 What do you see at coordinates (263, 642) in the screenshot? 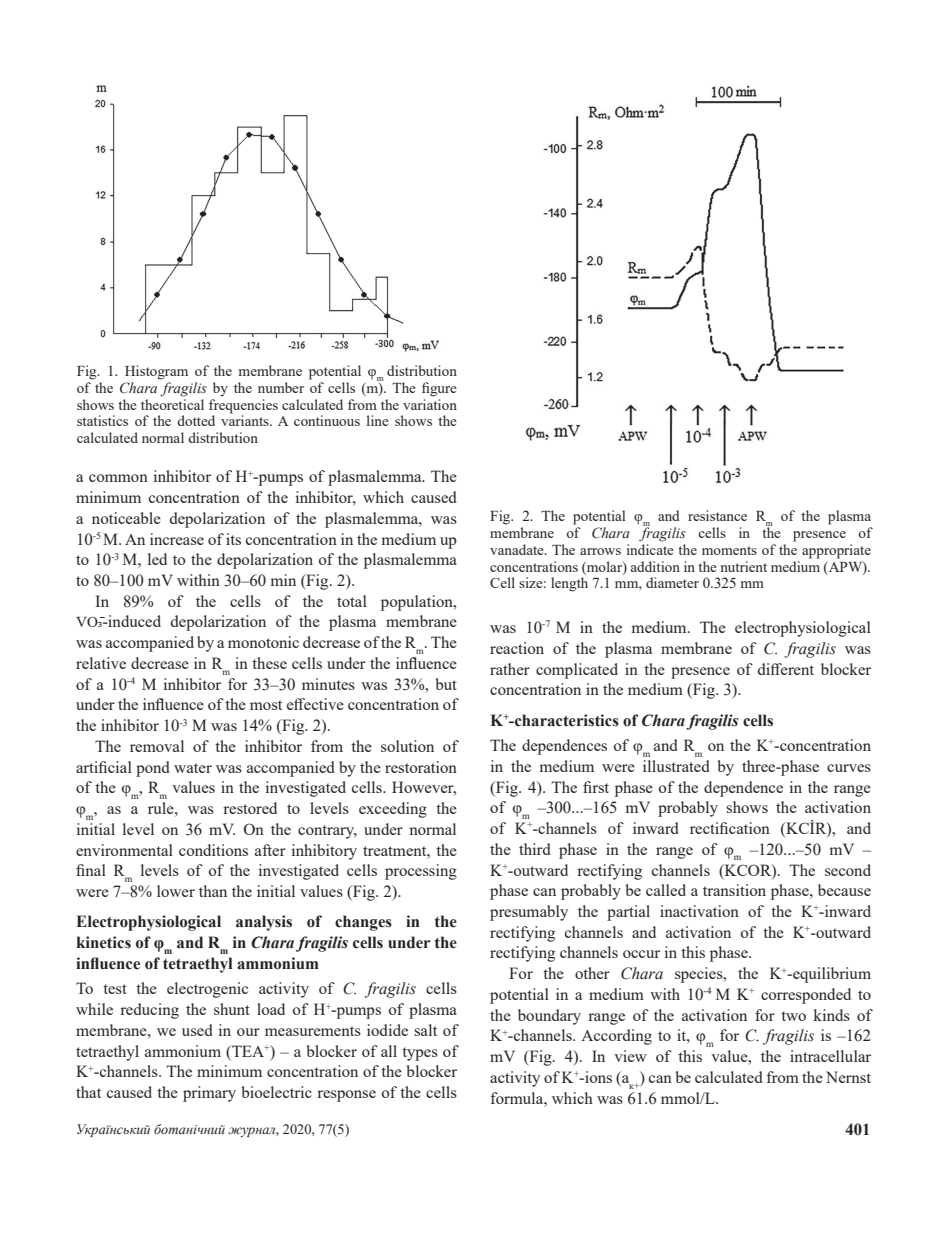
I see `monotonic` at bounding box center [263, 642].
